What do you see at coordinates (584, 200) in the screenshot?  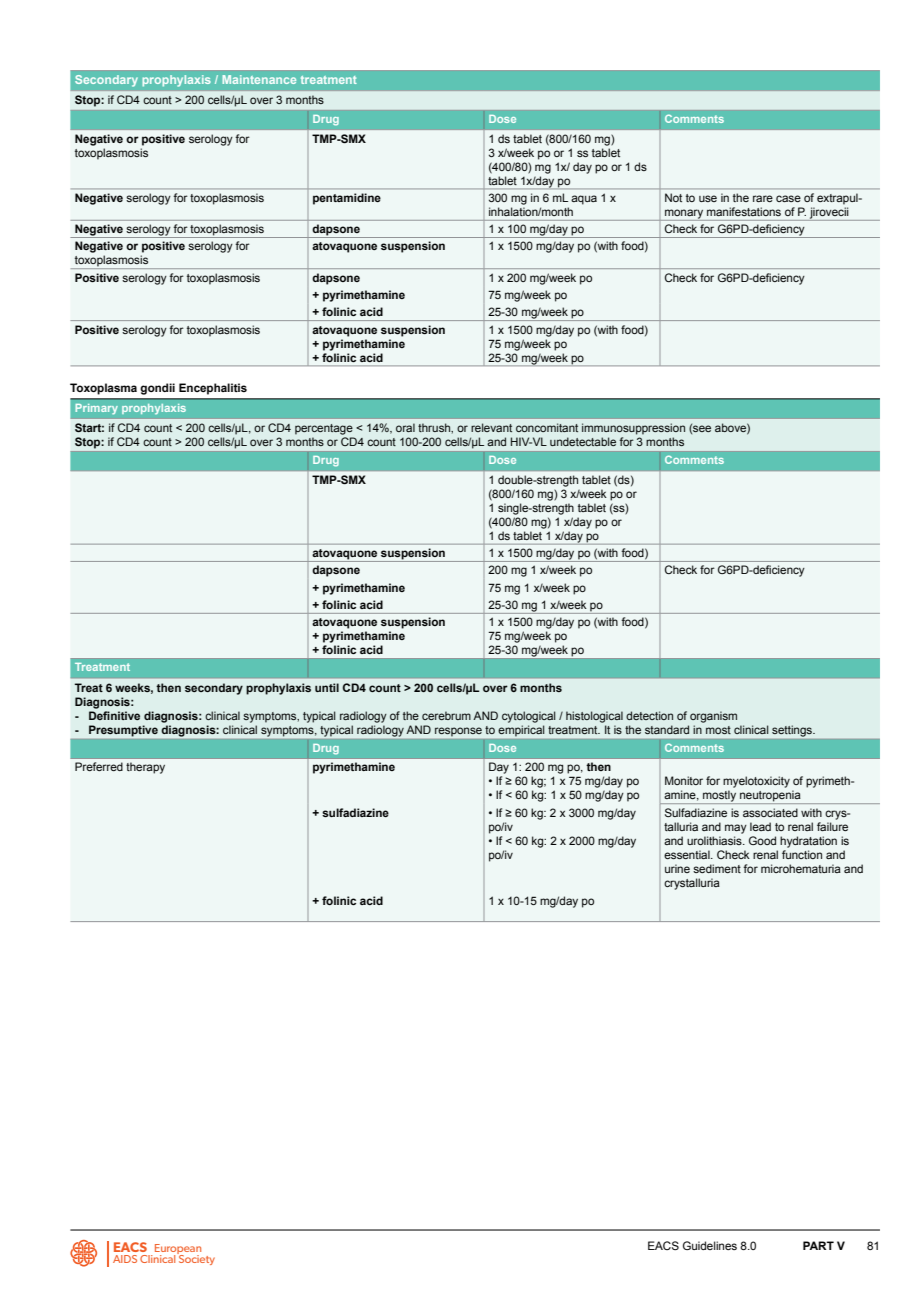 I see `aqua` at bounding box center [584, 200].
